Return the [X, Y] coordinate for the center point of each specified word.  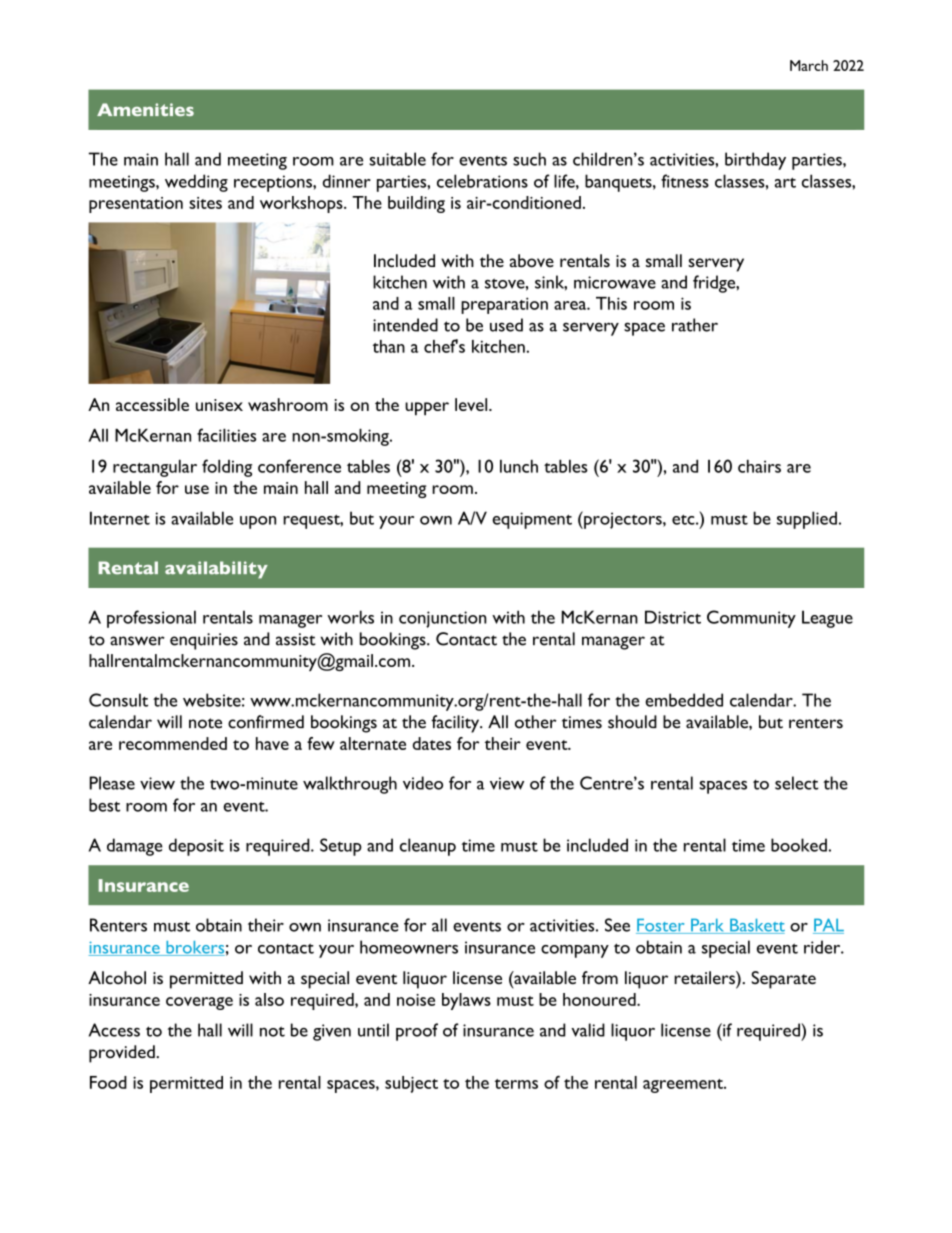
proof [417, 1032]
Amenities [145, 109]
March [809, 65]
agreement [684, 1086]
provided [123, 1054]
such [529, 159]
